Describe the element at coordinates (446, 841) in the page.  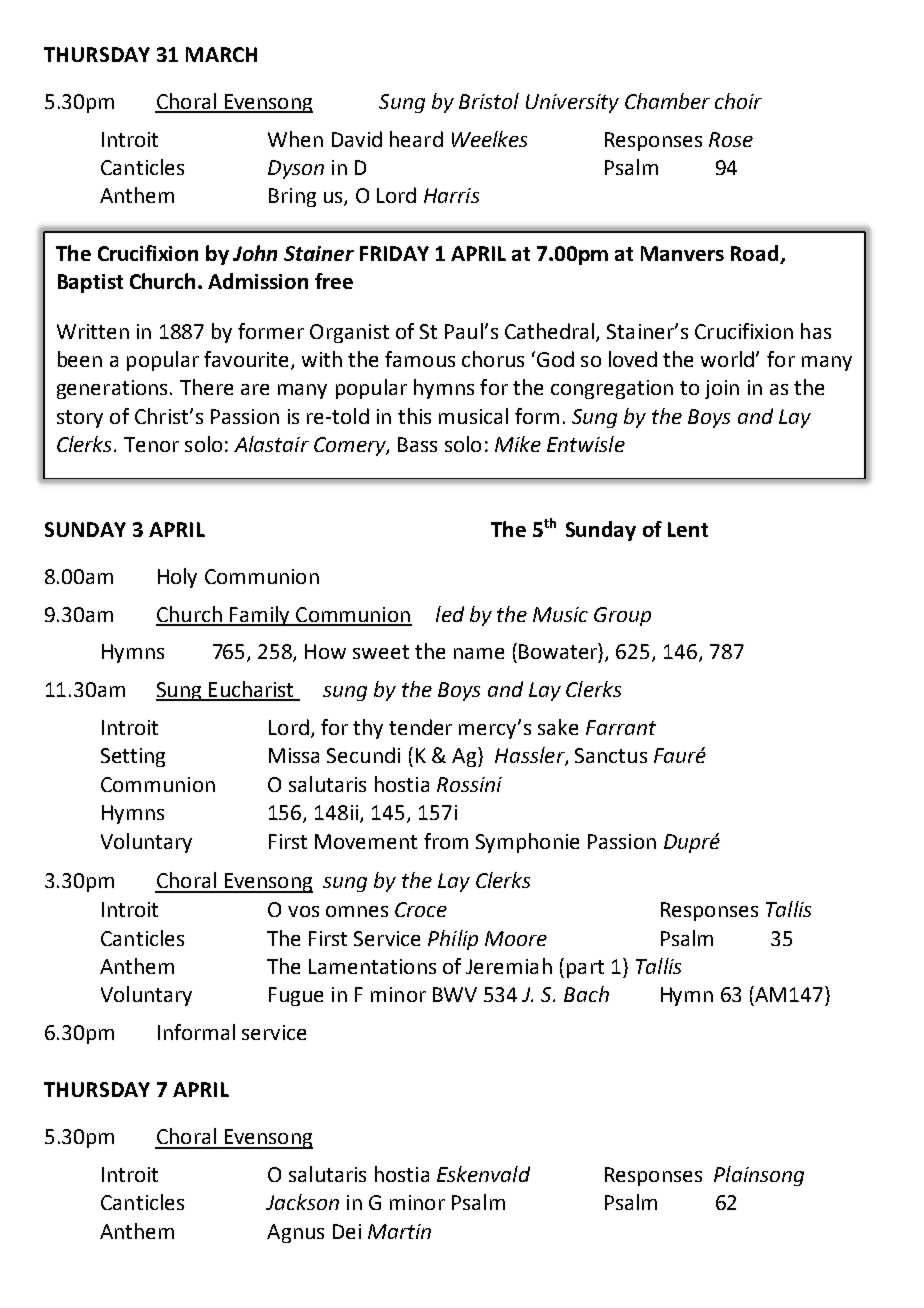
I see `from` at that location.
